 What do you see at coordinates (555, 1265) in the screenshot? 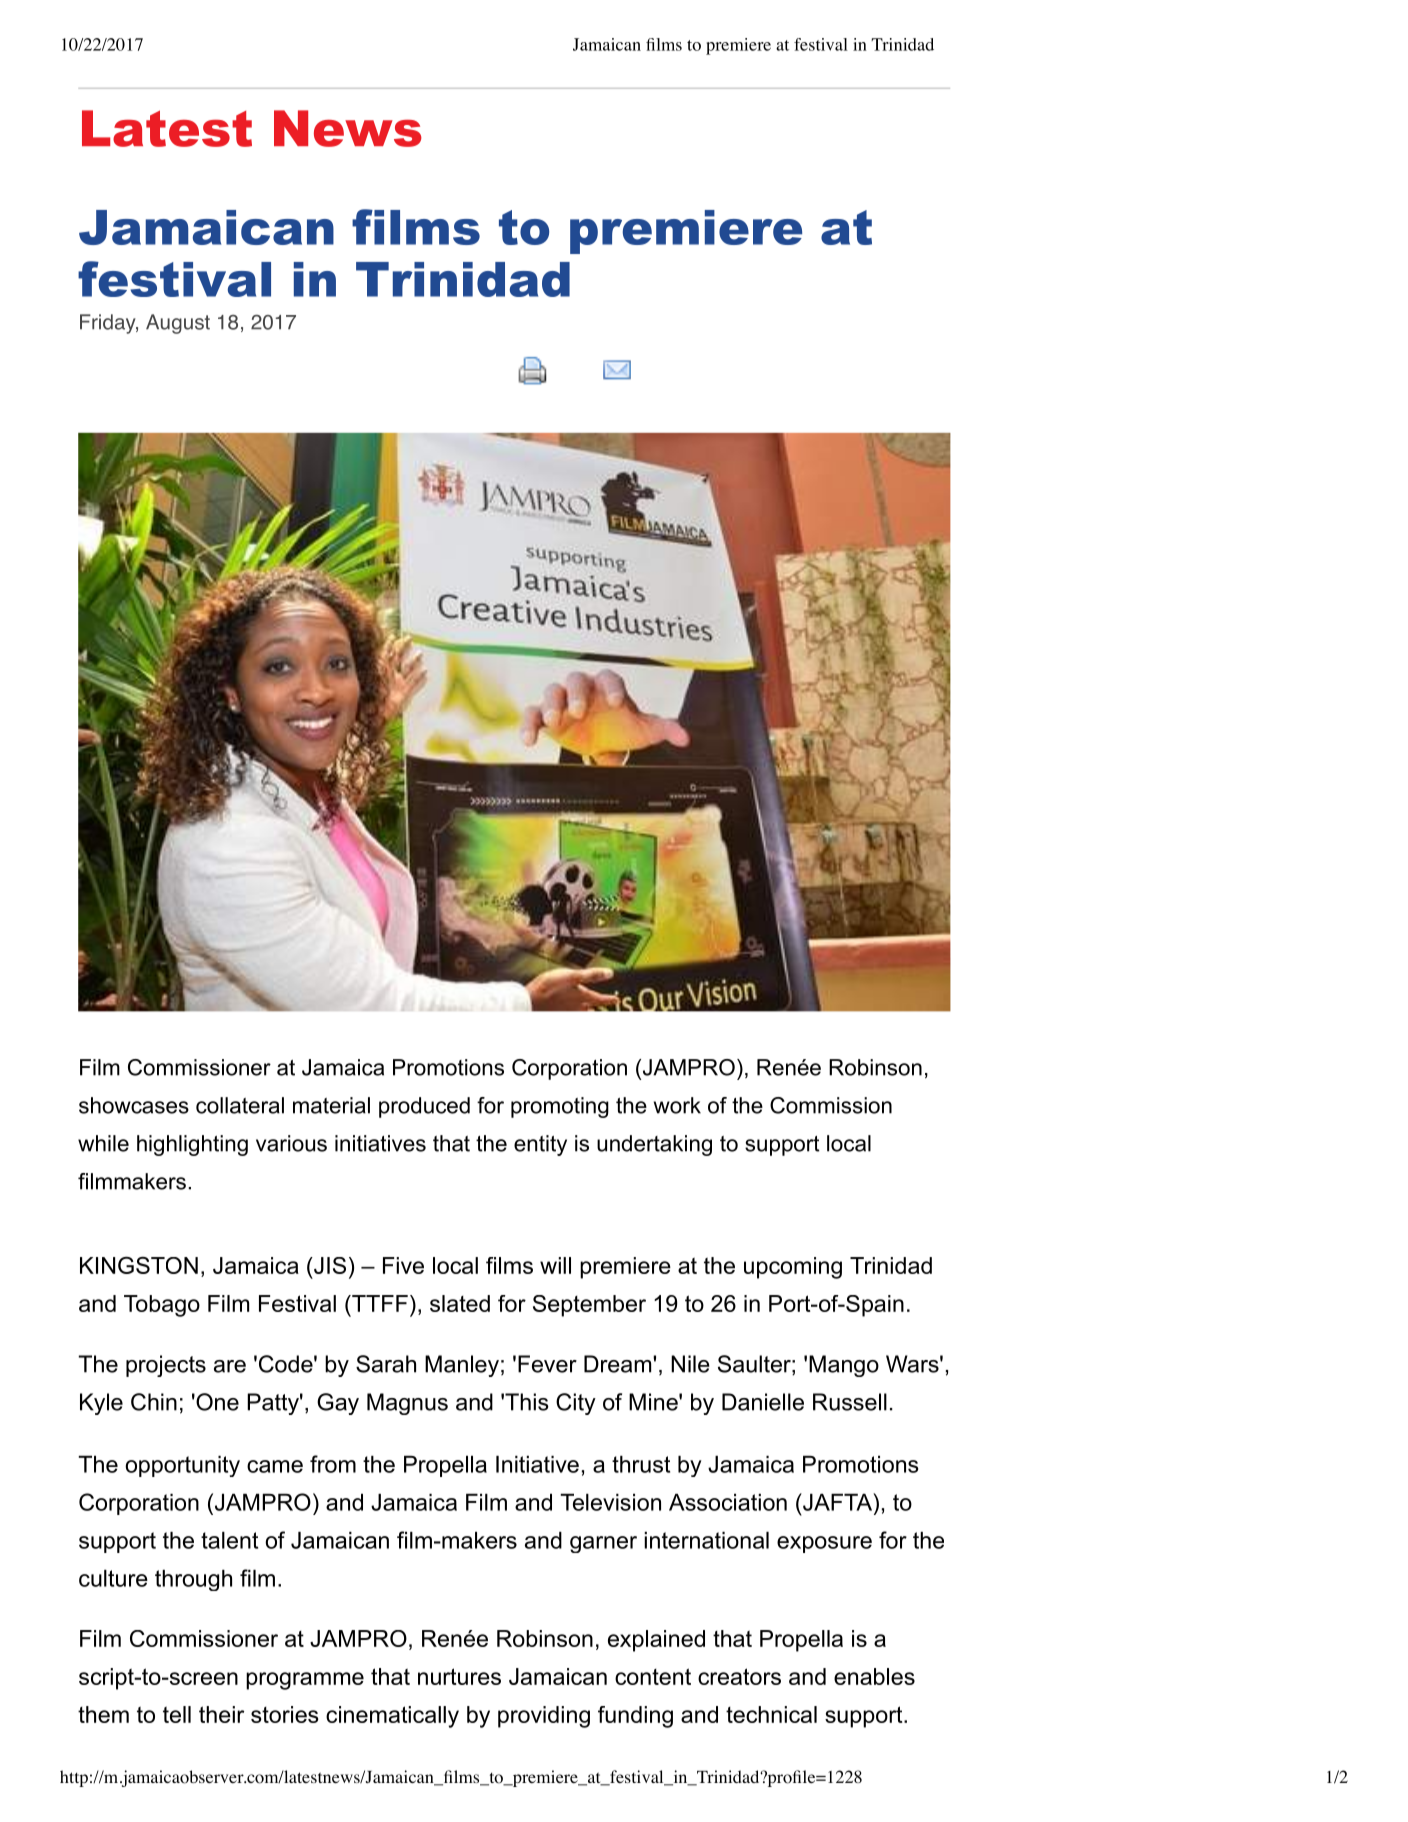
I see `will` at bounding box center [555, 1265].
